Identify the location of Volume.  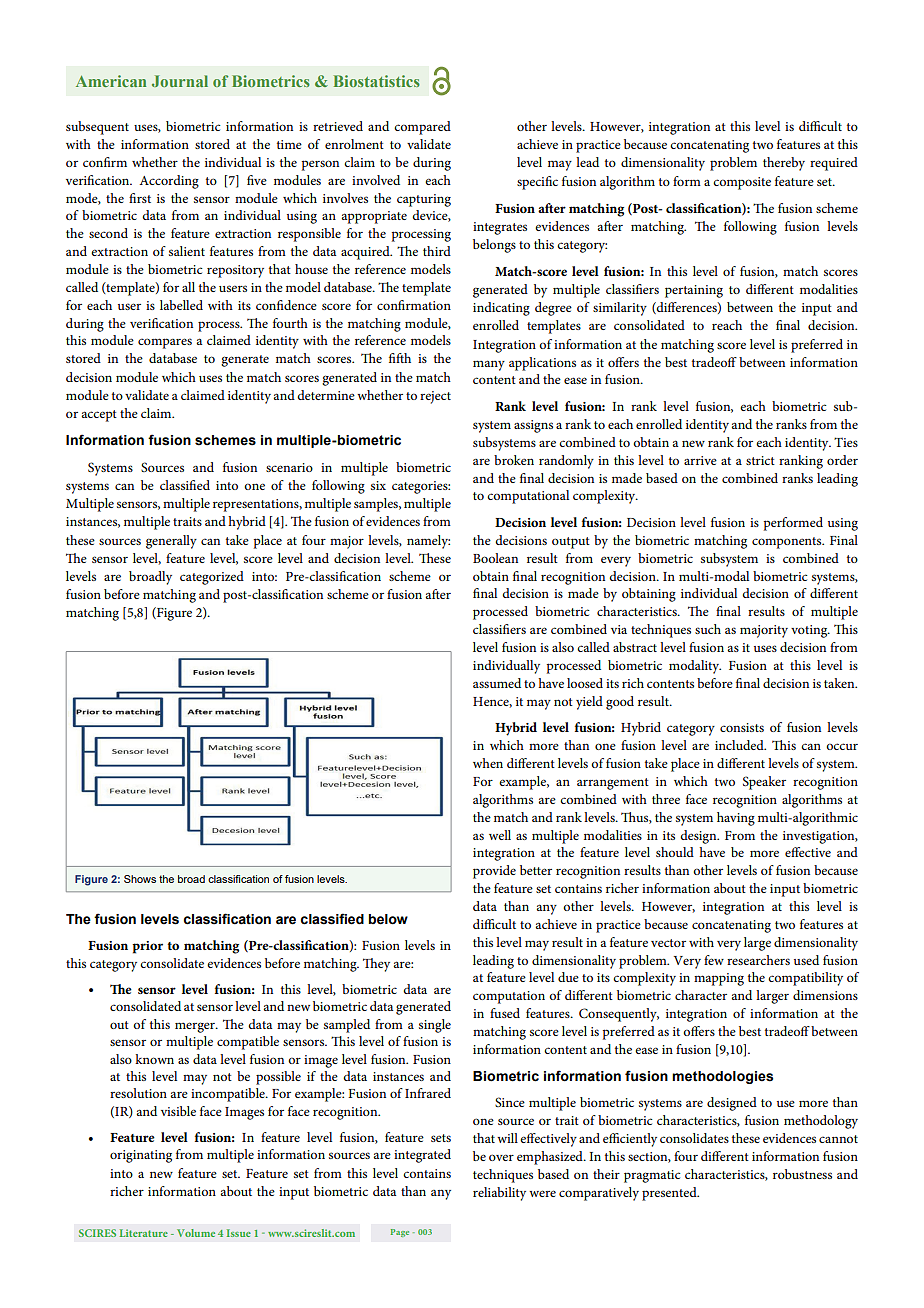
(196, 1233).
